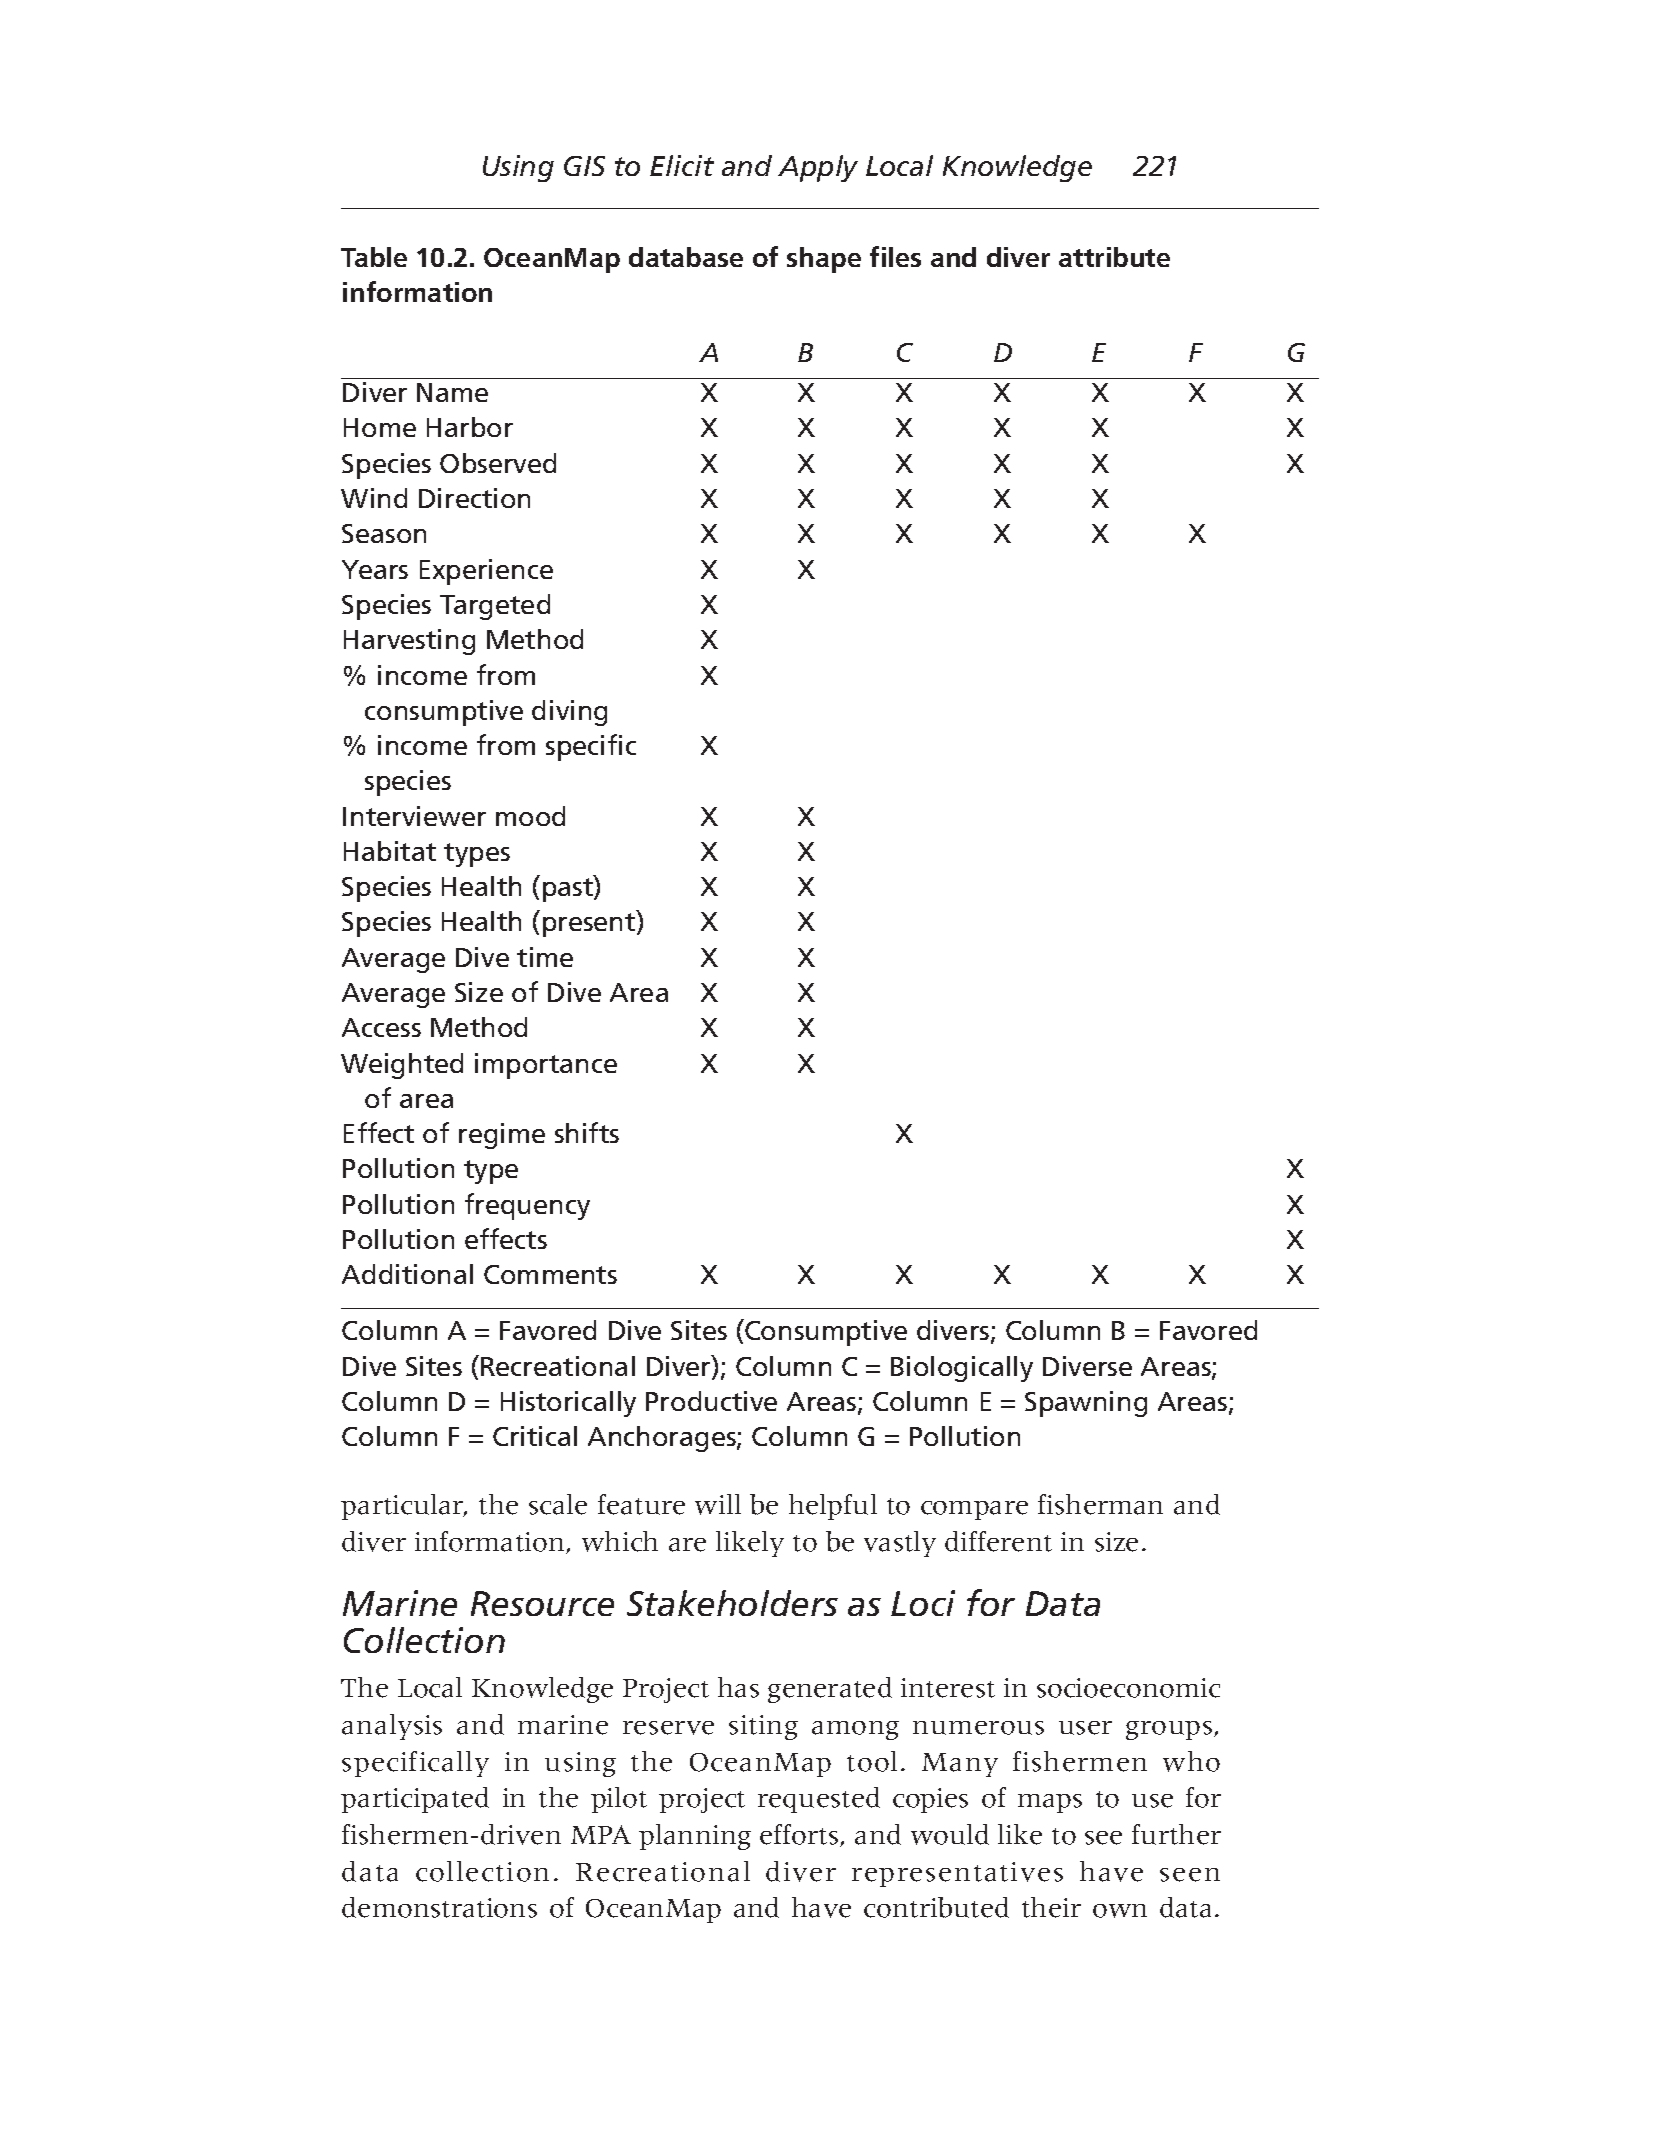 The height and width of the image is (2150, 1661). What do you see at coordinates (402, 1066) in the image?
I see `Weighted` at bounding box center [402, 1066].
